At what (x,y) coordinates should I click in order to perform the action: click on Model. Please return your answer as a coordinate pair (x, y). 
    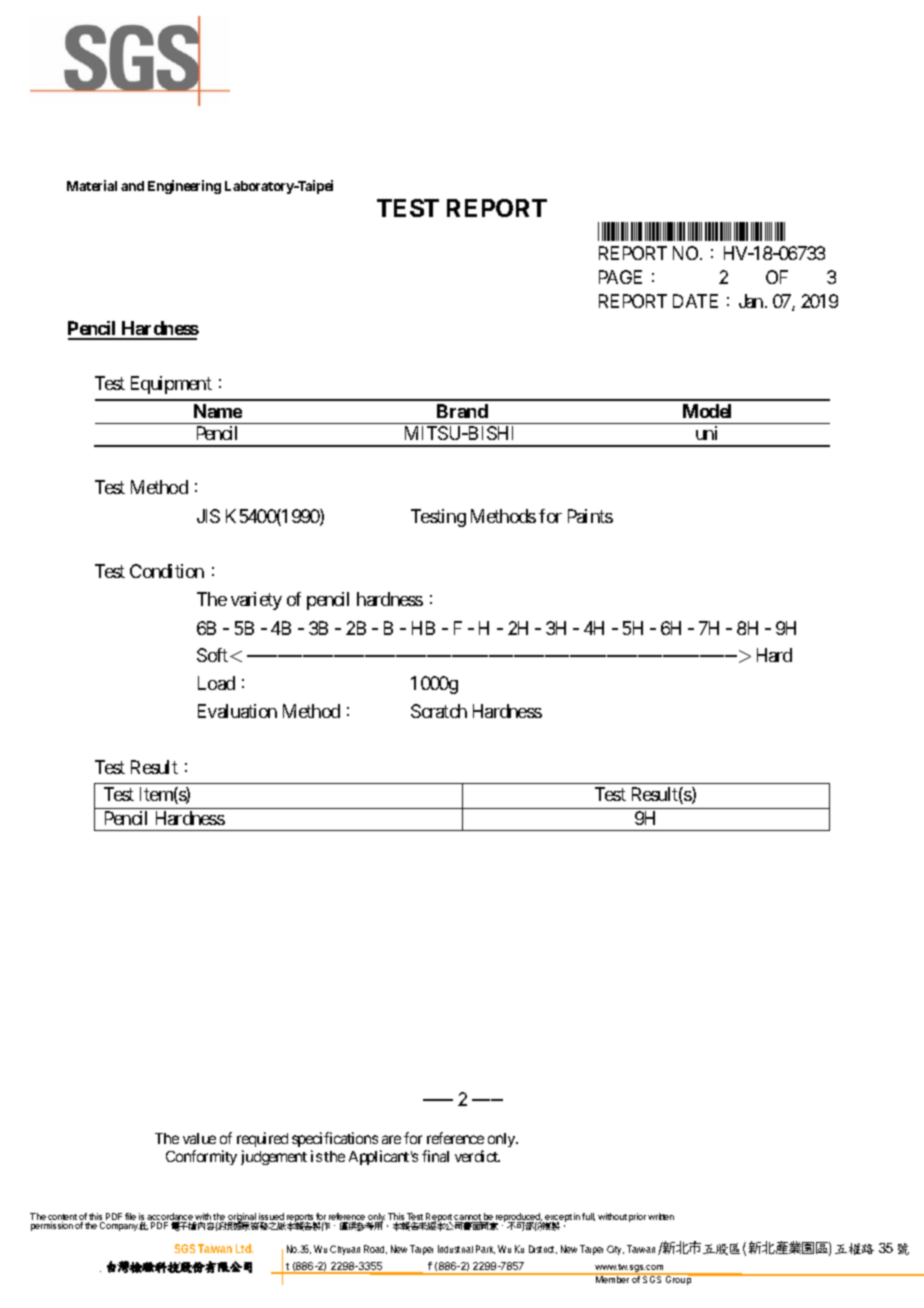
    Looking at the image, I should click on (707, 411).
